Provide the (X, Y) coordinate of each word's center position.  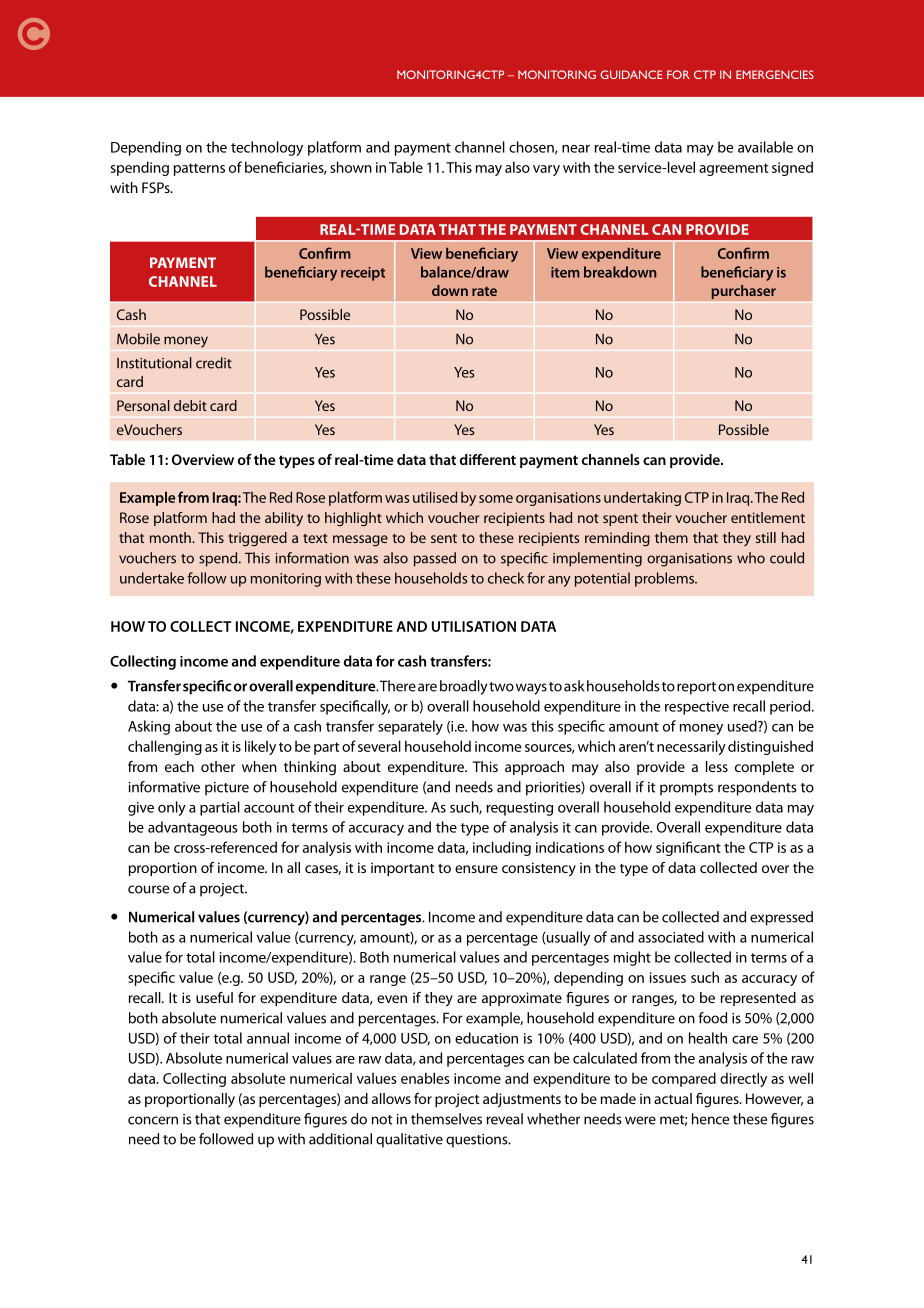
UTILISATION (474, 626)
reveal (505, 1119)
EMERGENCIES (775, 74)
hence (710, 1119)
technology (267, 148)
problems (665, 579)
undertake (152, 578)
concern (153, 1120)
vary (546, 170)
